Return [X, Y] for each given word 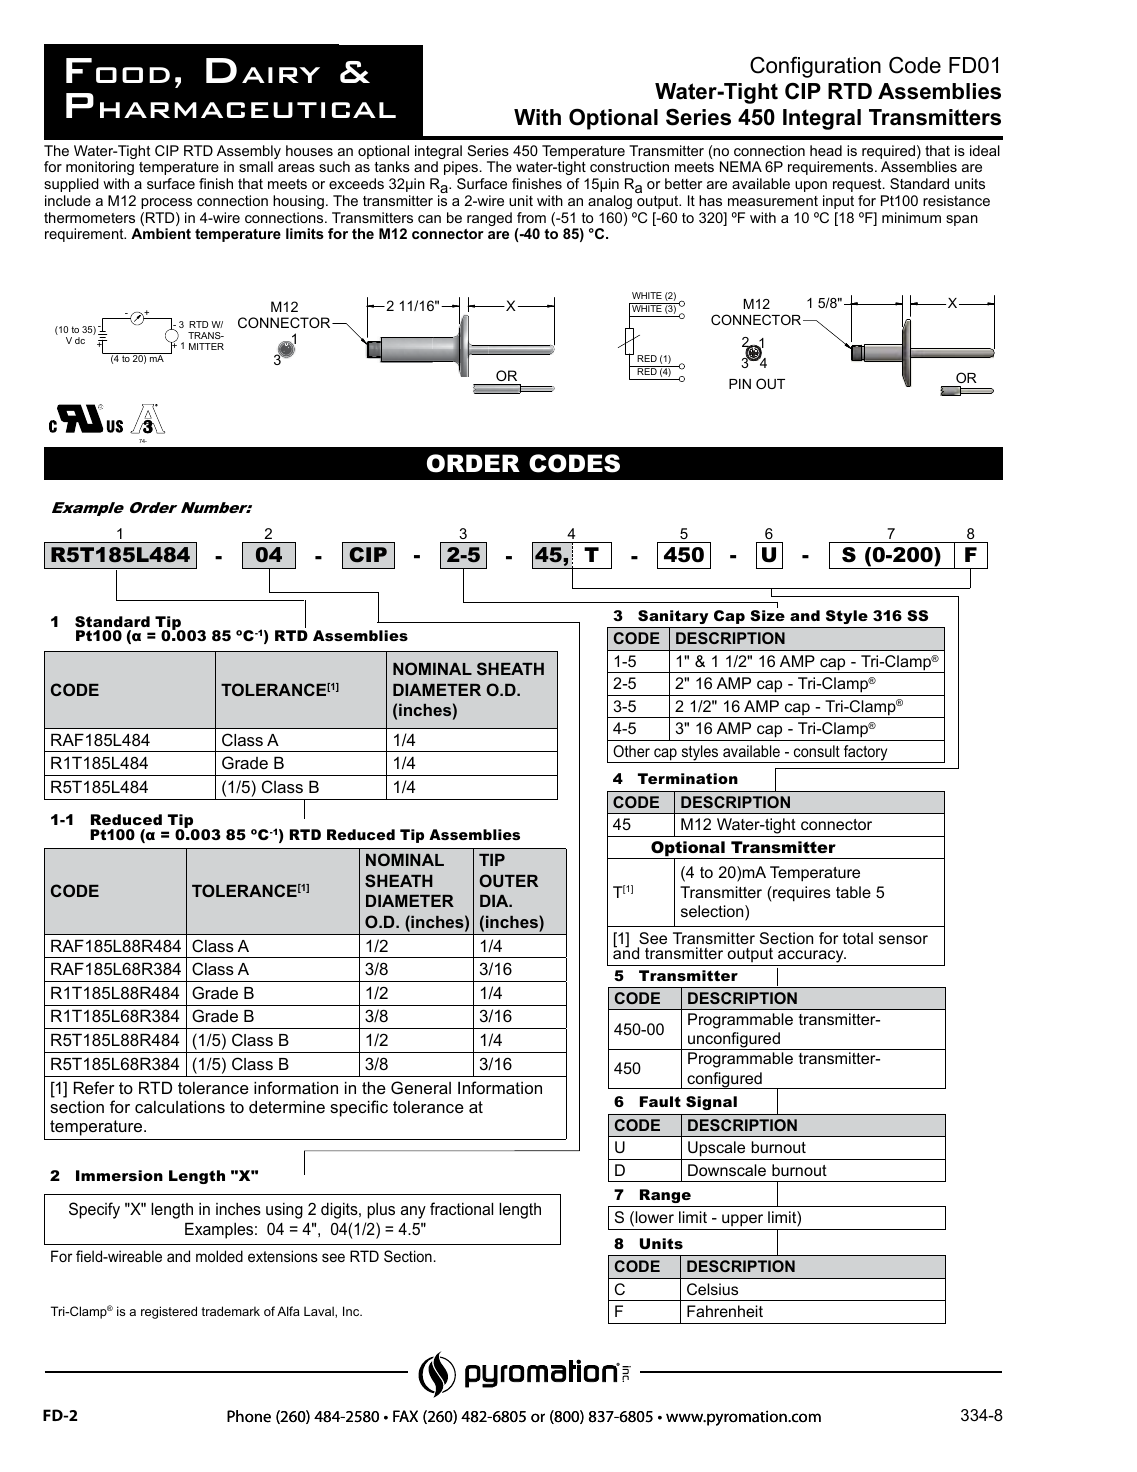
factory [865, 754]
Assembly [249, 153]
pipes [462, 168]
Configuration [815, 67]
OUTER [508, 880]
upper [743, 1222]
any [413, 1212]
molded [219, 1256]
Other [631, 751]
